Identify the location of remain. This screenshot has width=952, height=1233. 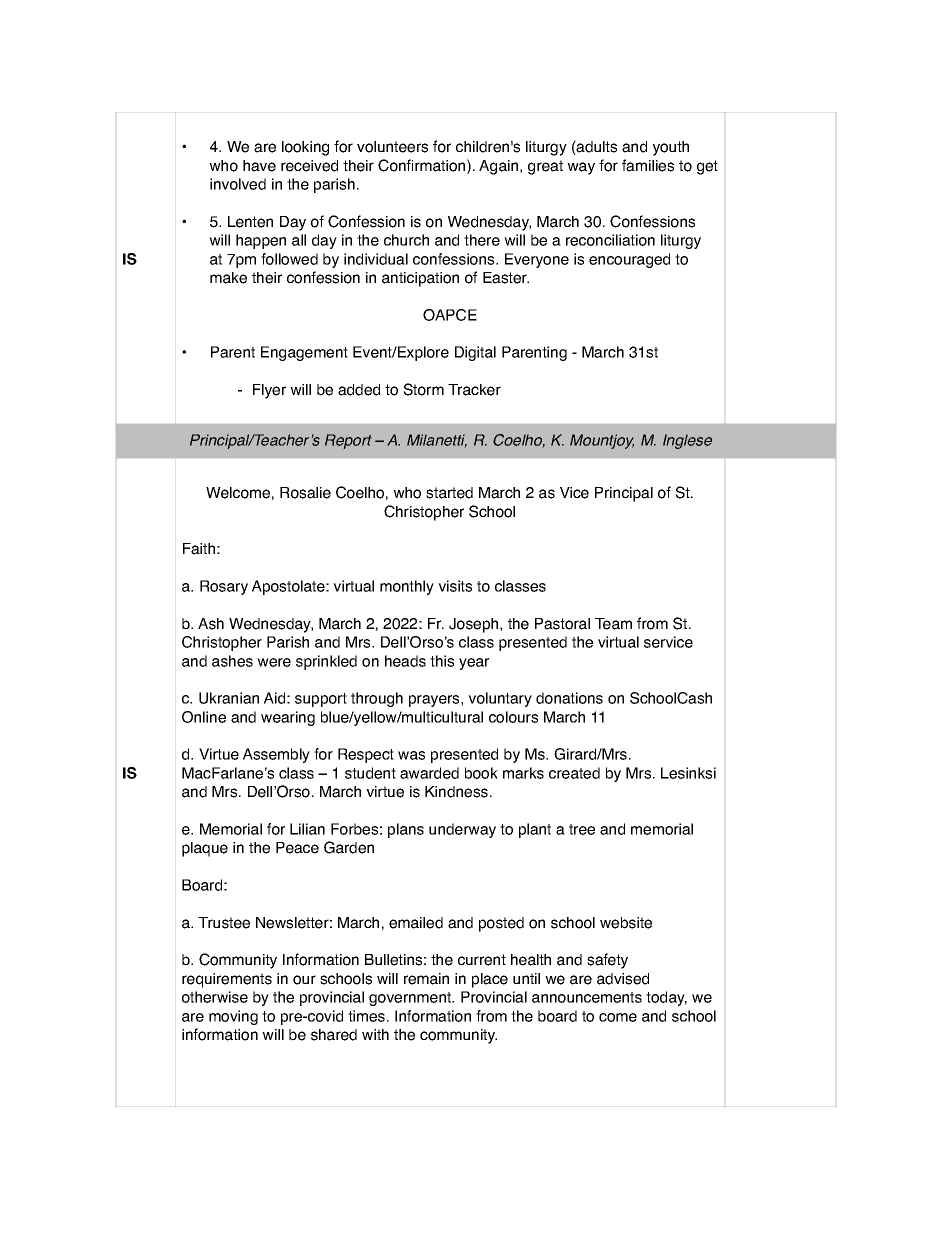
(426, 979).
